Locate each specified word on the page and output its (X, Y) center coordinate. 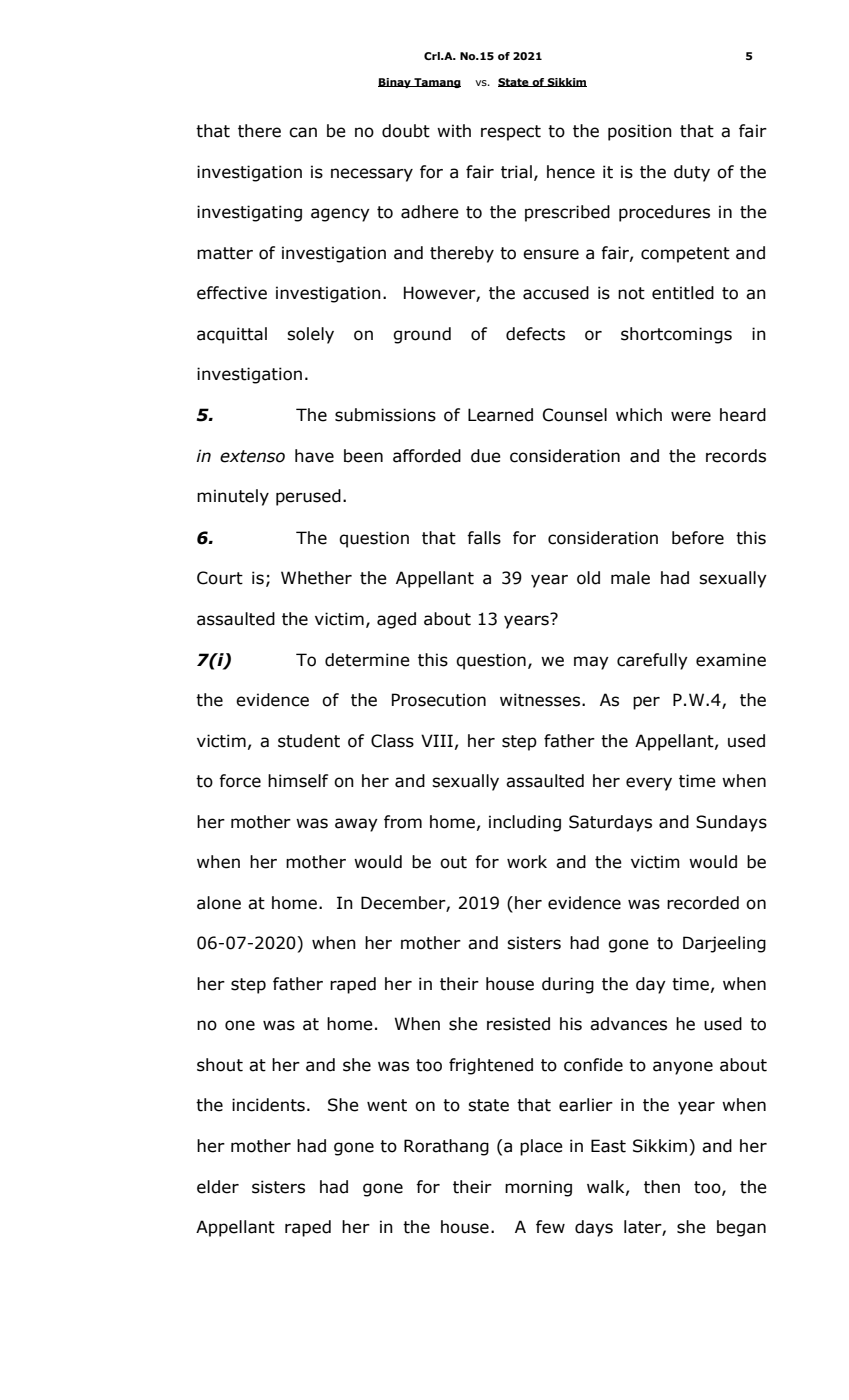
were (691, 416)
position (640, 132)
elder (218, 1187)
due (486, 456)
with (454, 131)
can (303, 132)
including (525, 823)
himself (298, 781)
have (314, 456)
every (649, 784)
